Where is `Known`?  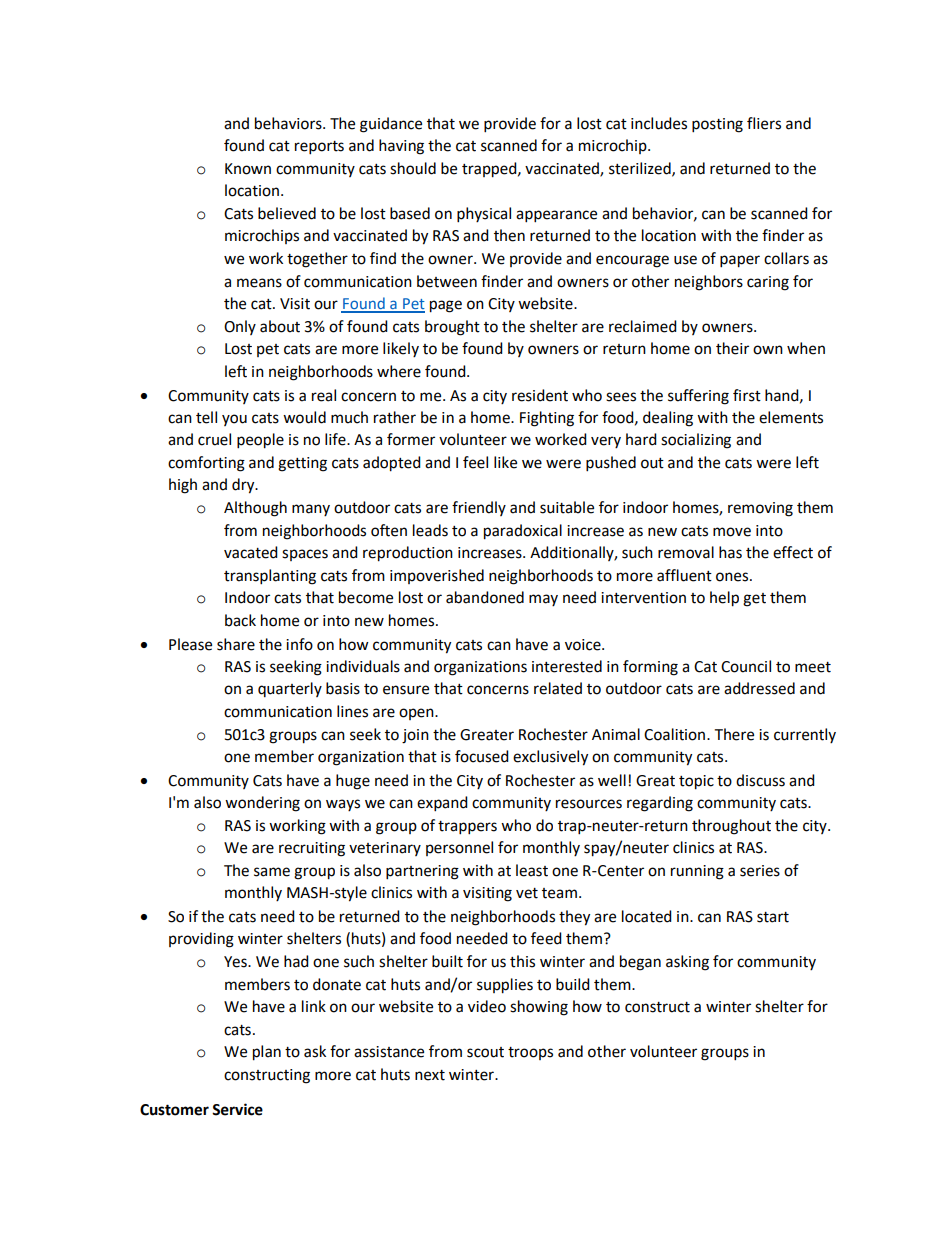
Known is located at coordinates (248, 169).
